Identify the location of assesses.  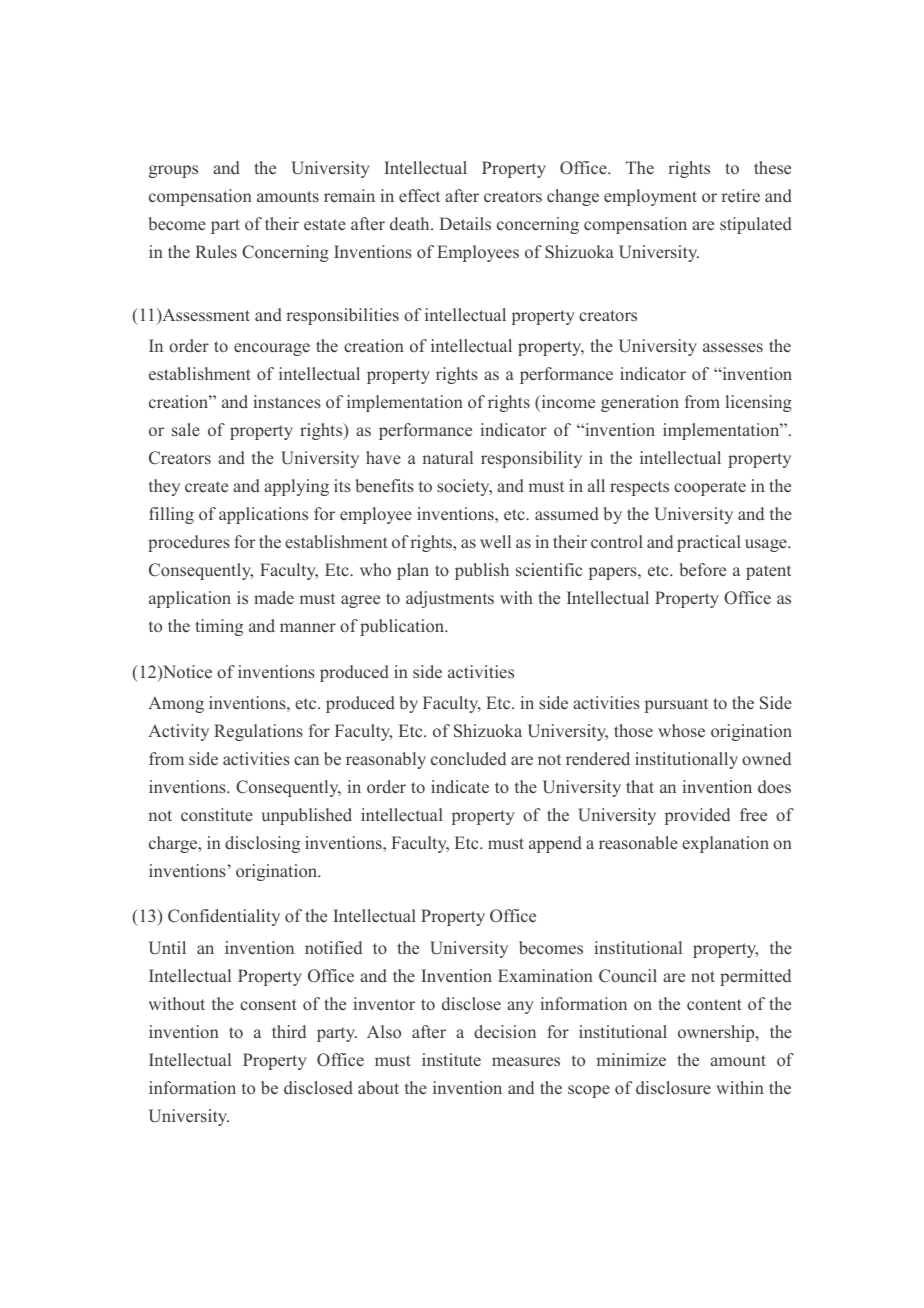
(733, 348).
